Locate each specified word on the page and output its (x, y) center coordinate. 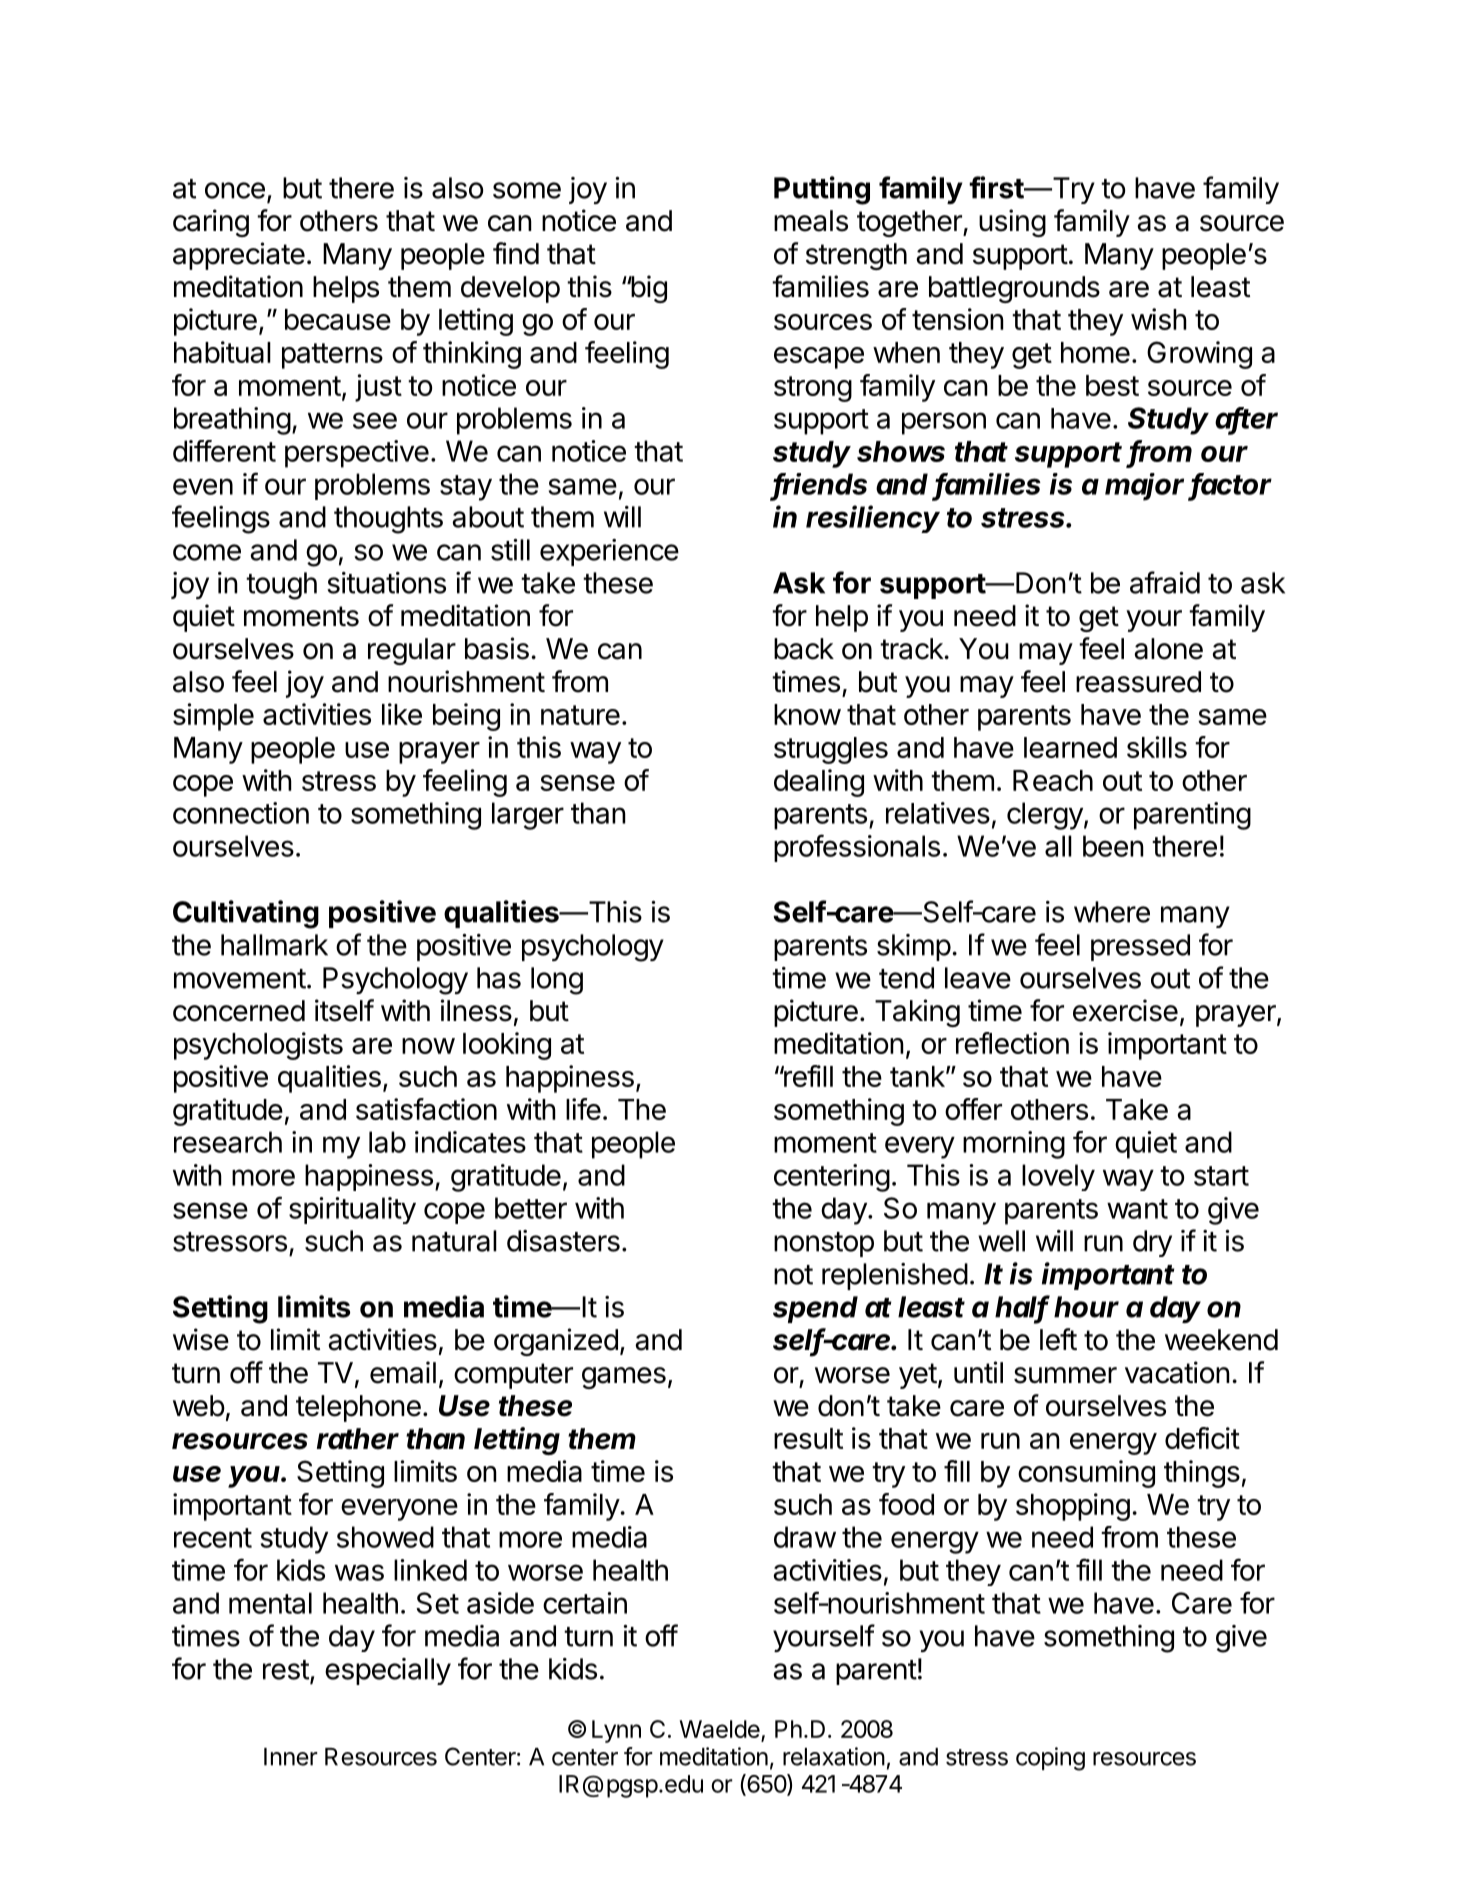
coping (1050, 1759)
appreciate (239, 256)
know (807, 714)
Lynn (616, 1731)
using (1012, 223)
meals (811, 221)
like (402, 714)
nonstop (824, 1244)
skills (1157, 747)
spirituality (352, 1210)
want (1137, 1209)
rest (286, 1670)
